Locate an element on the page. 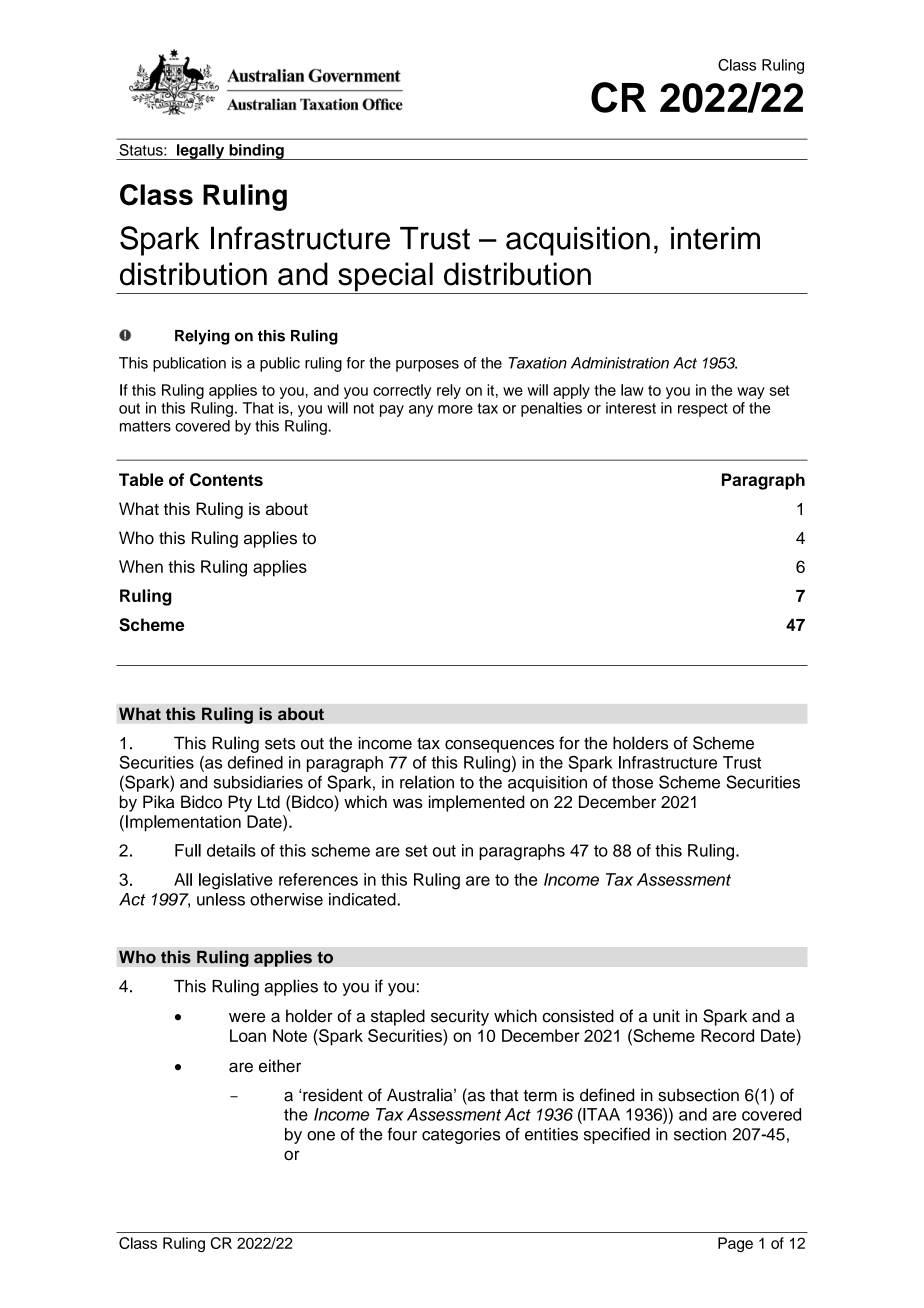  special is located at coordinates (385, 278).
